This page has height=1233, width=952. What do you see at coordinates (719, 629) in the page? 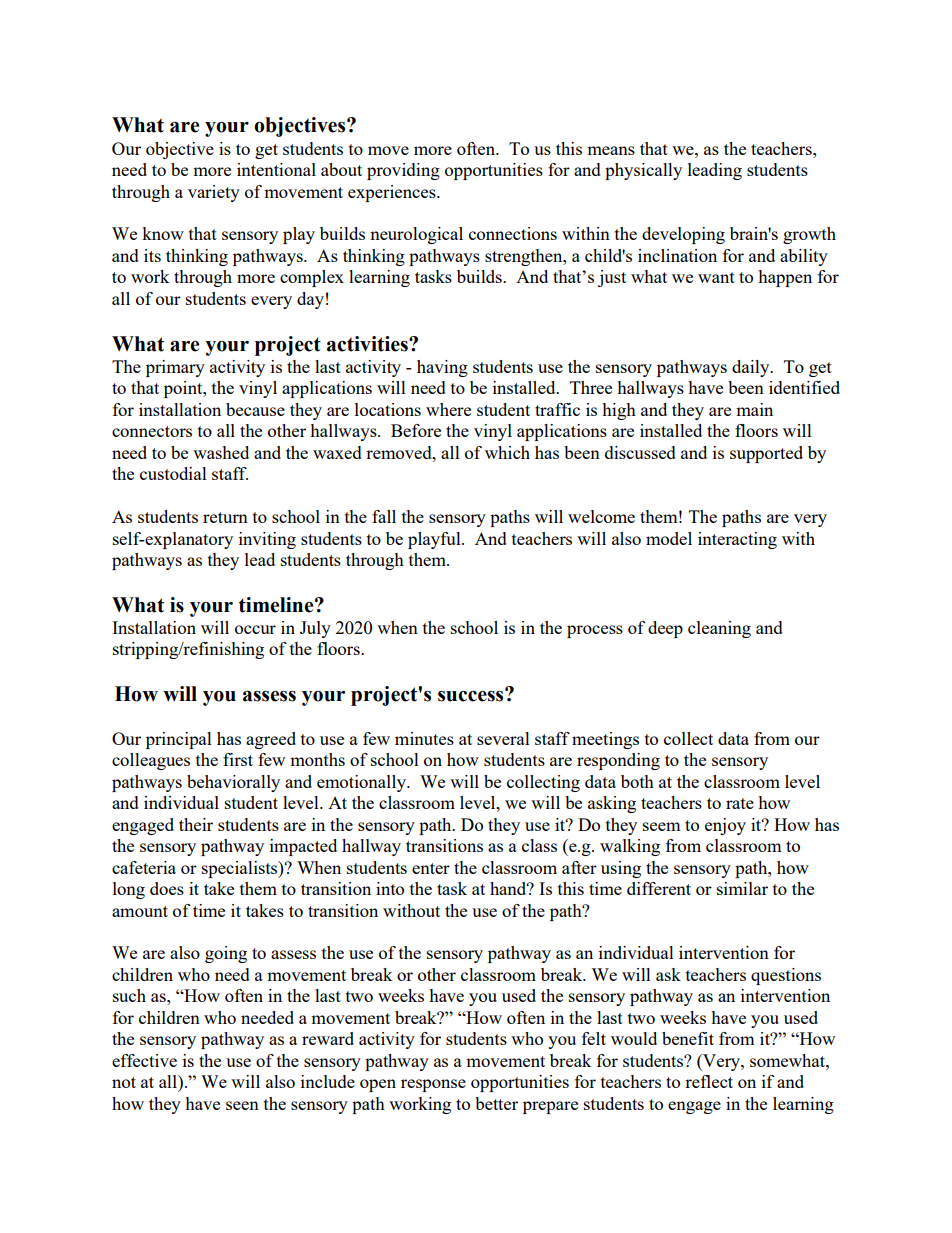
I see `cleaning` at bounding box center [719, 629].
